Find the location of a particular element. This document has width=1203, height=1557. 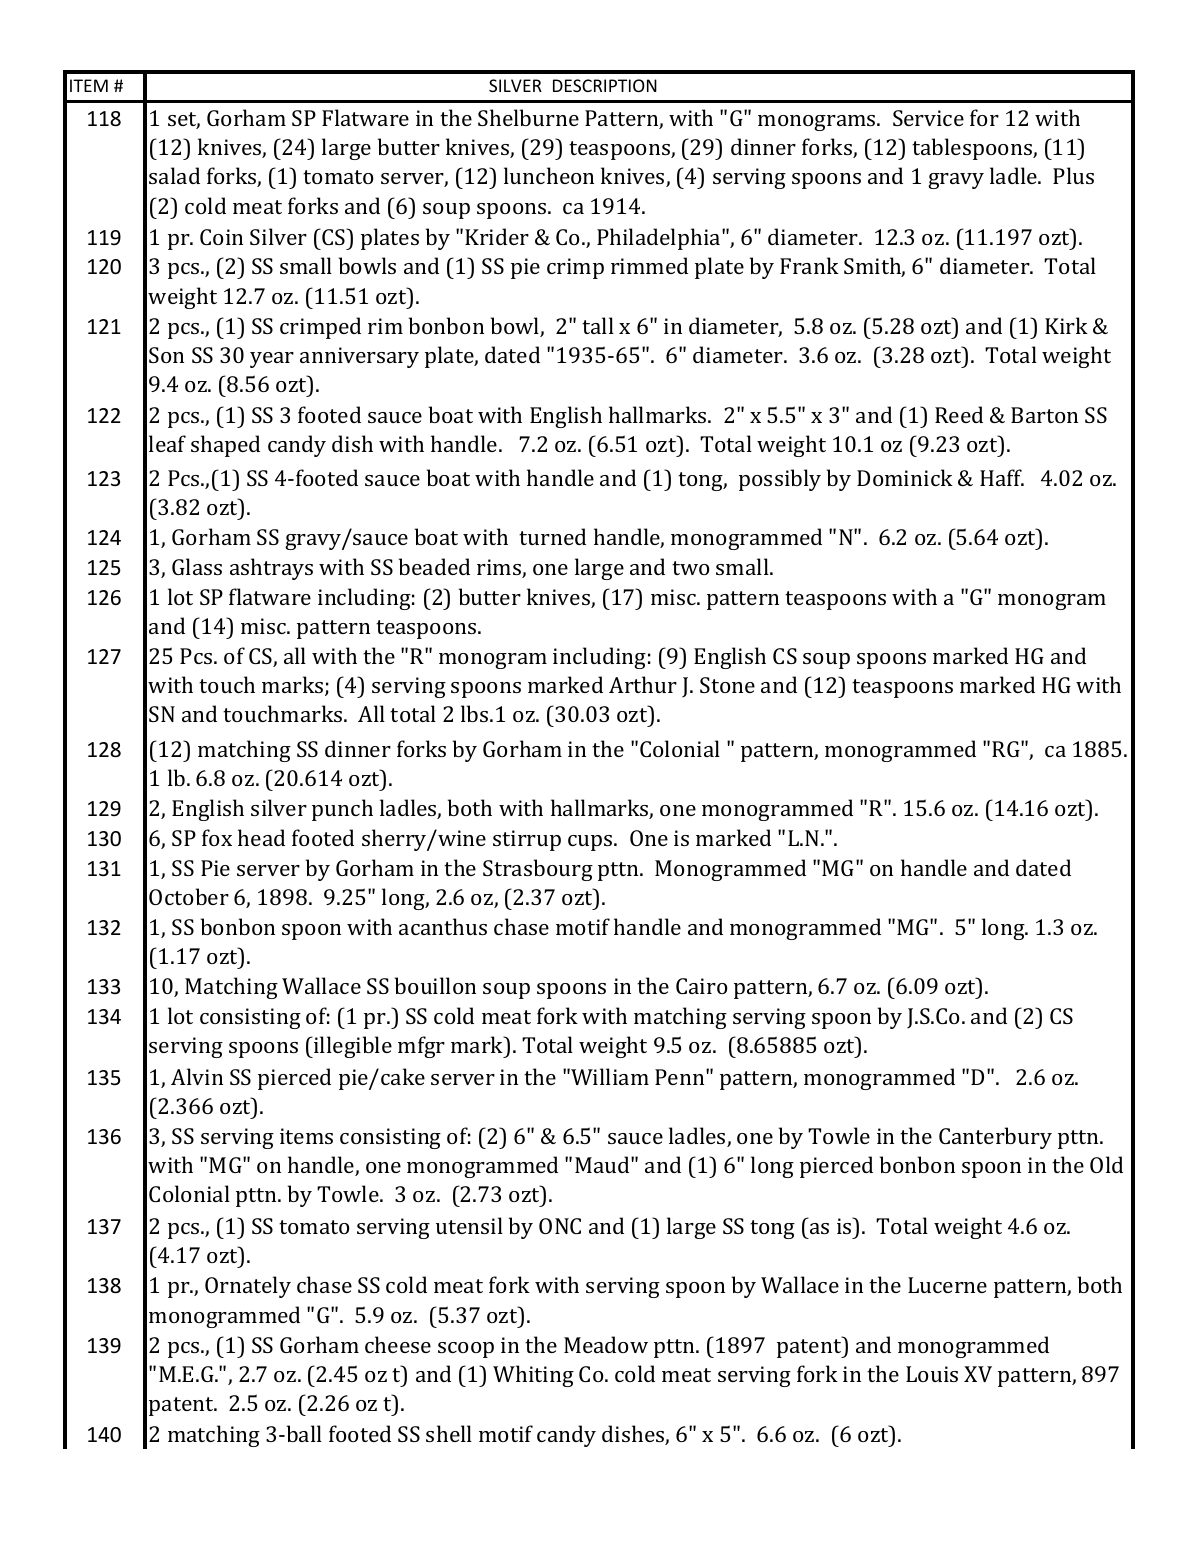

Penn is located at coordinates (681, 1077).
